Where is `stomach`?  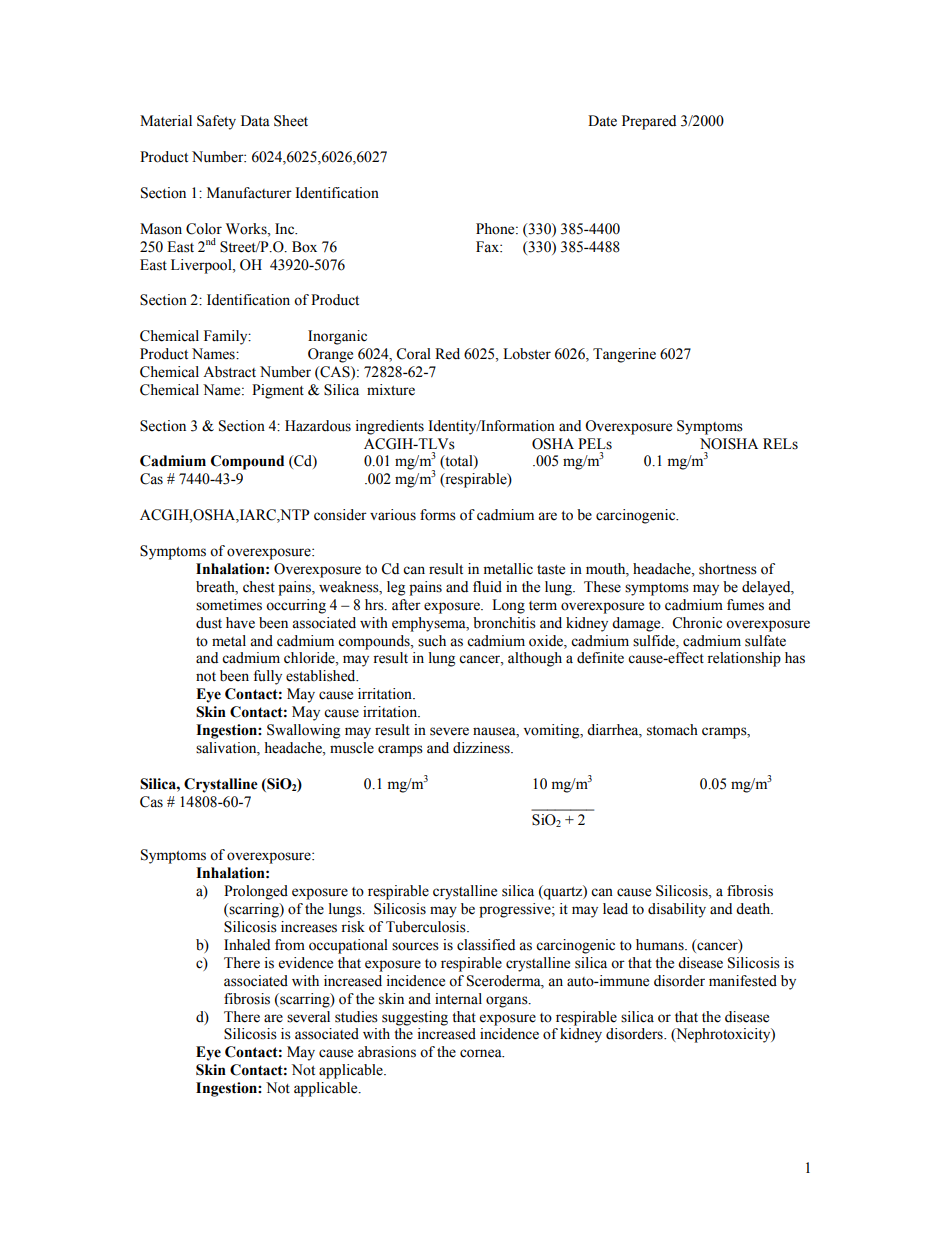 stomach is located at coordinates (672, 730).
